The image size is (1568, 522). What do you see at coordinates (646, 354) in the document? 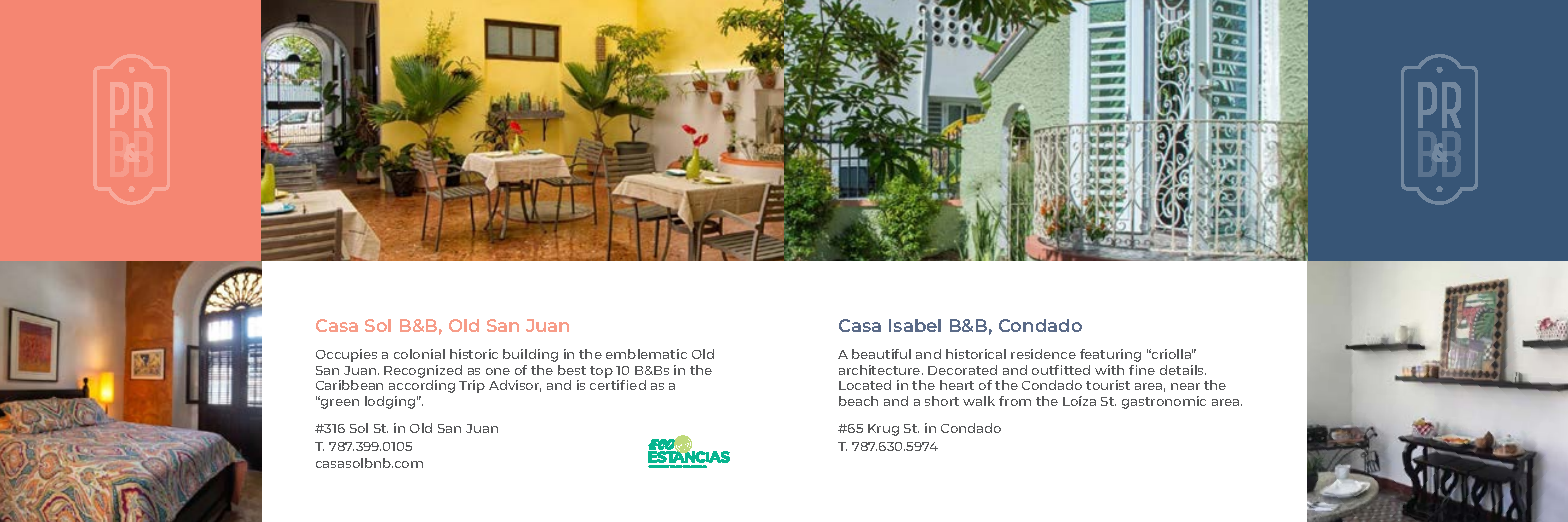
I see `emblematic` at bounding box center [646, 354].
